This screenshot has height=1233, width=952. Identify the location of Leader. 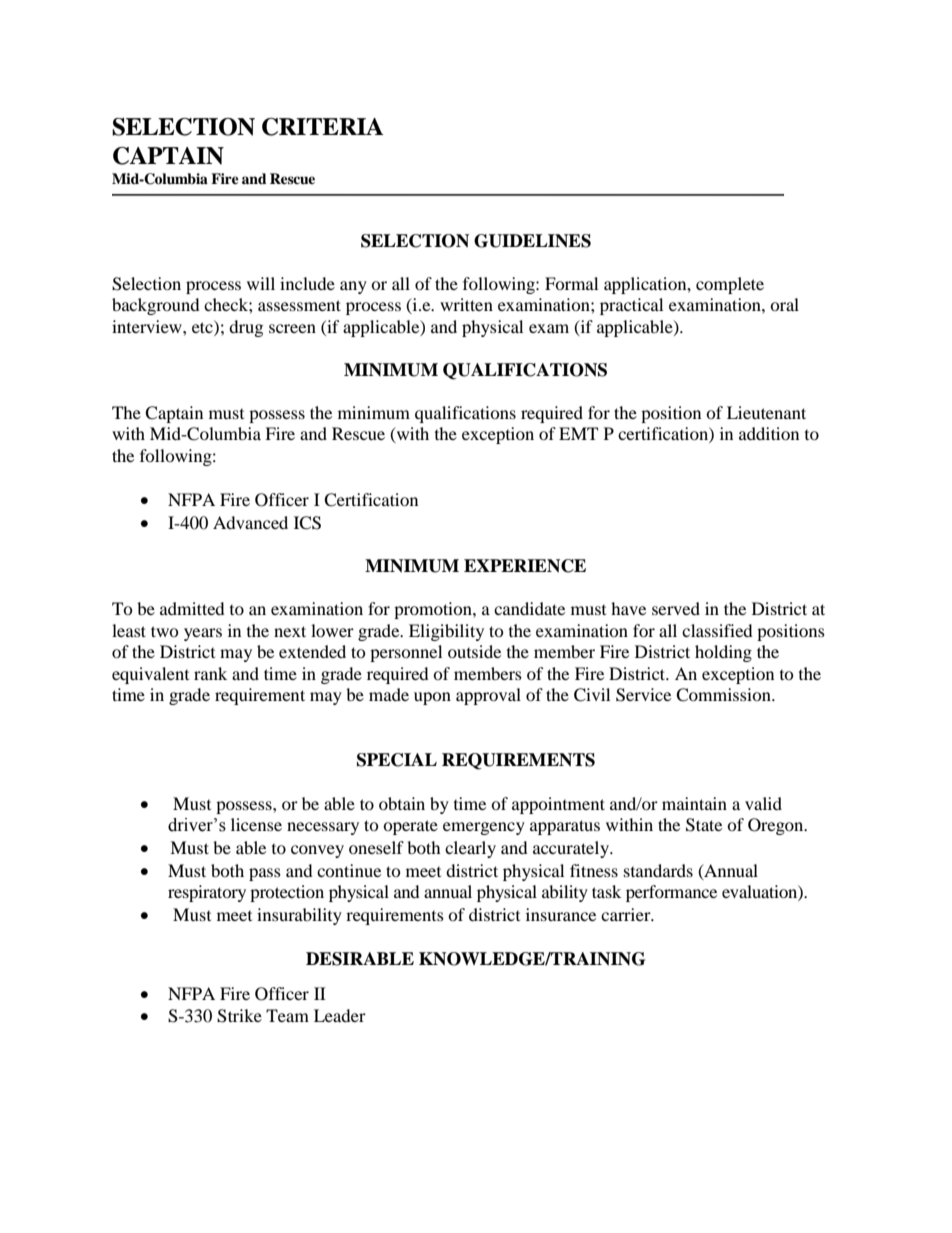
(340, 1015).
